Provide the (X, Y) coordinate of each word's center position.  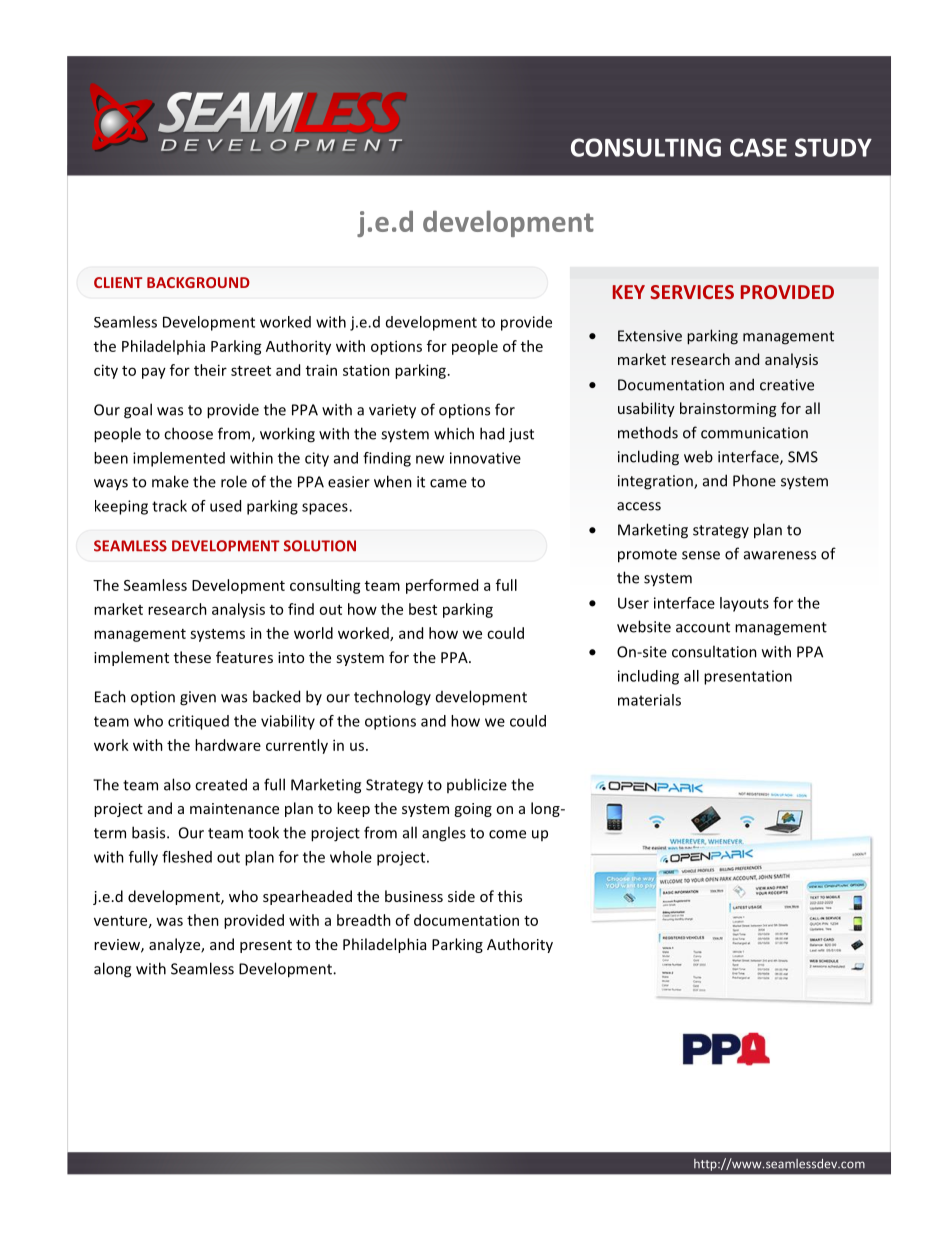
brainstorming (728, 409)
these (192, 657)
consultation (714, 651)
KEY (629, 292)
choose (188, 433)
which (454, 433)
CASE (758, 147)
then (203, 920)
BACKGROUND (198, 282)
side (461, 896)
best (423, 609)
